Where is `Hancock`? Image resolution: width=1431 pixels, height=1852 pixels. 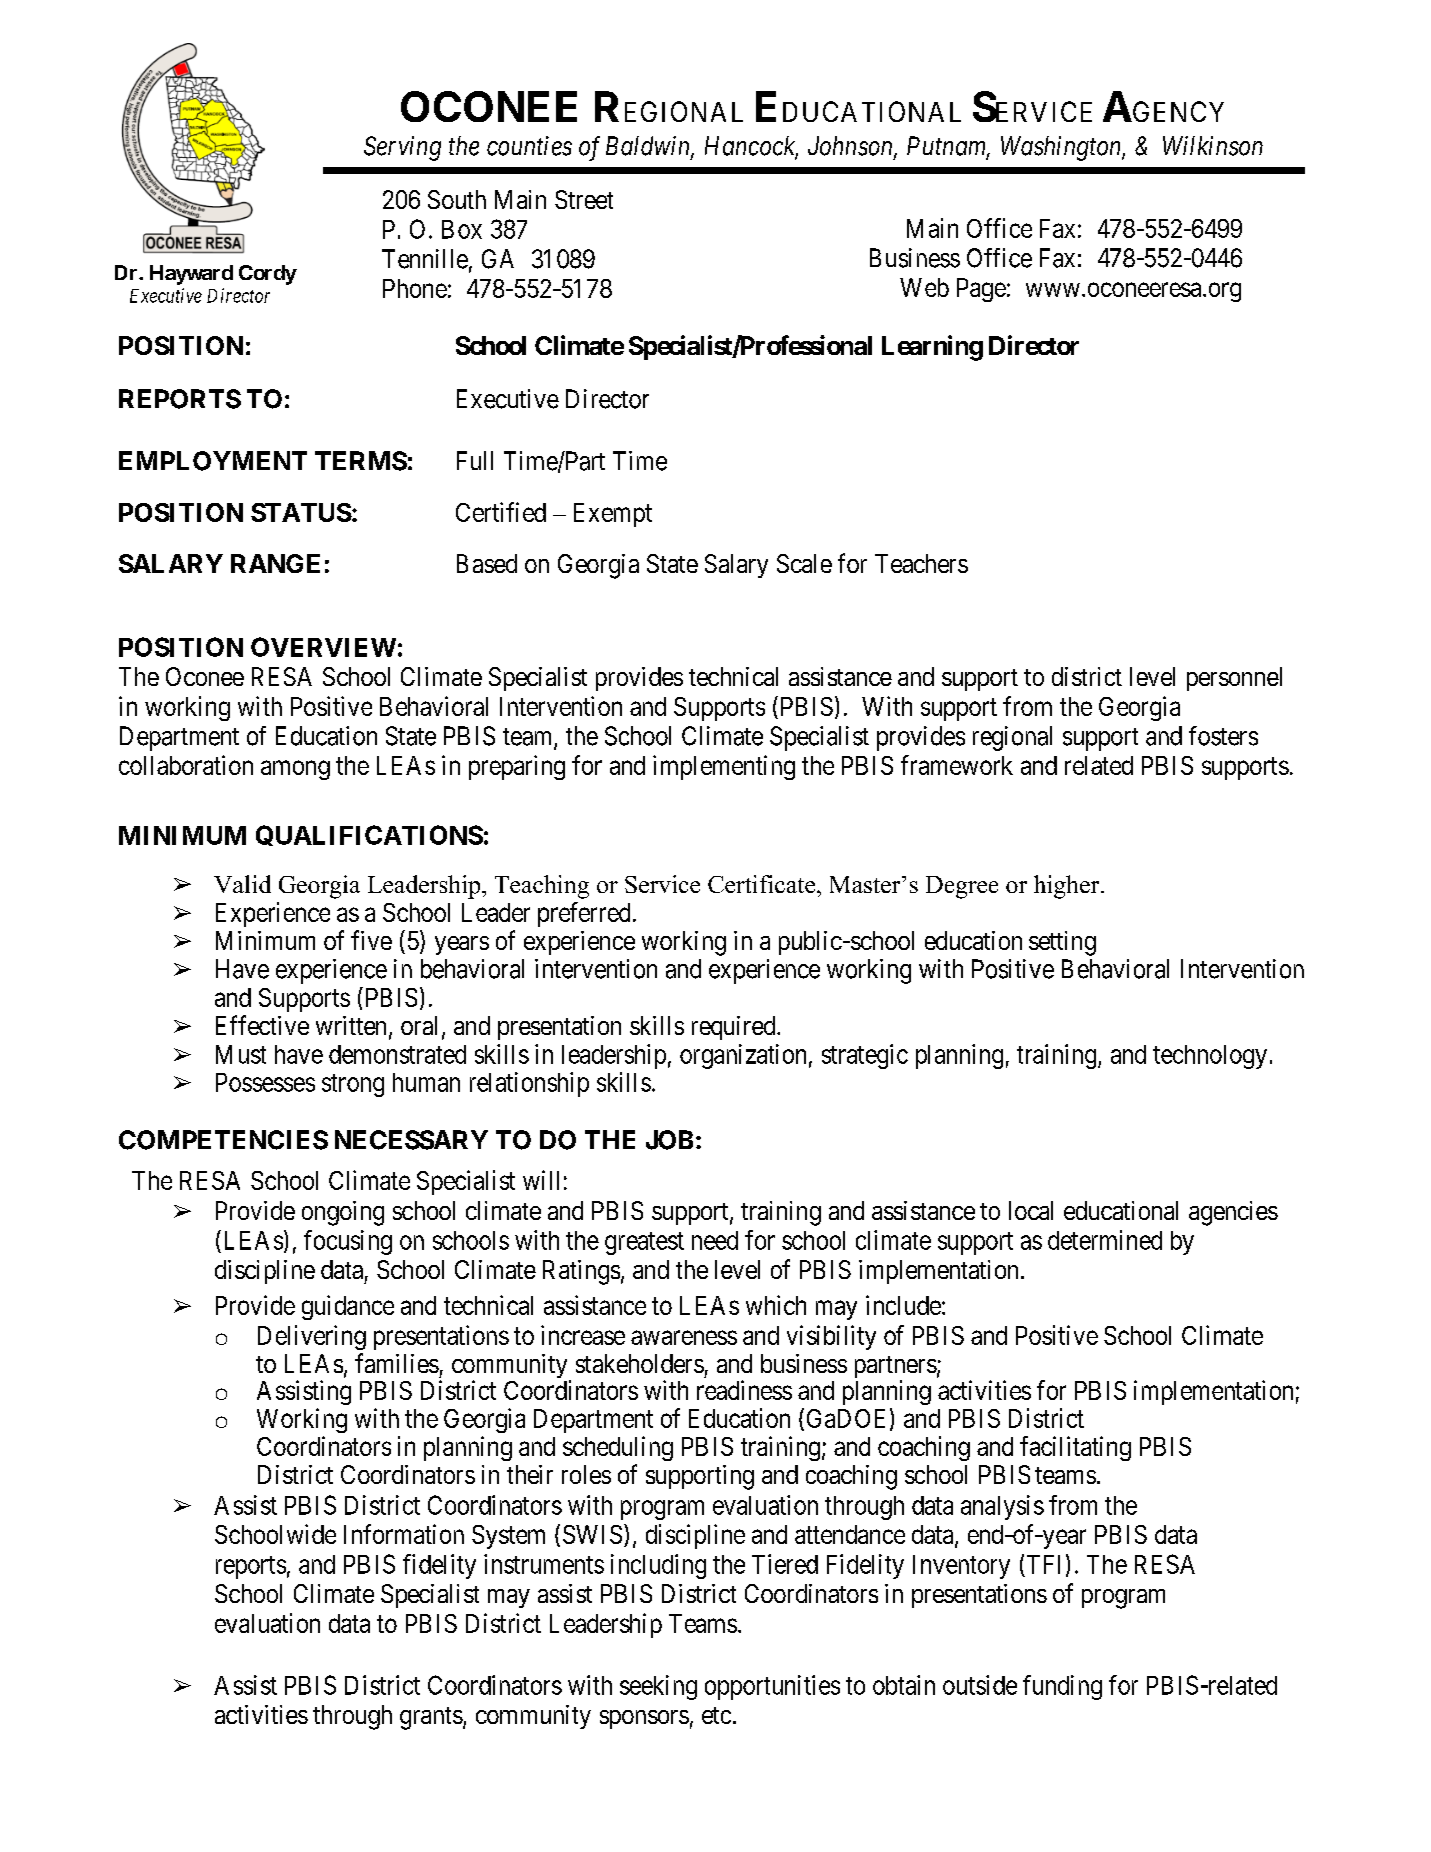
Hancock is located at coordinates (751, 147).
